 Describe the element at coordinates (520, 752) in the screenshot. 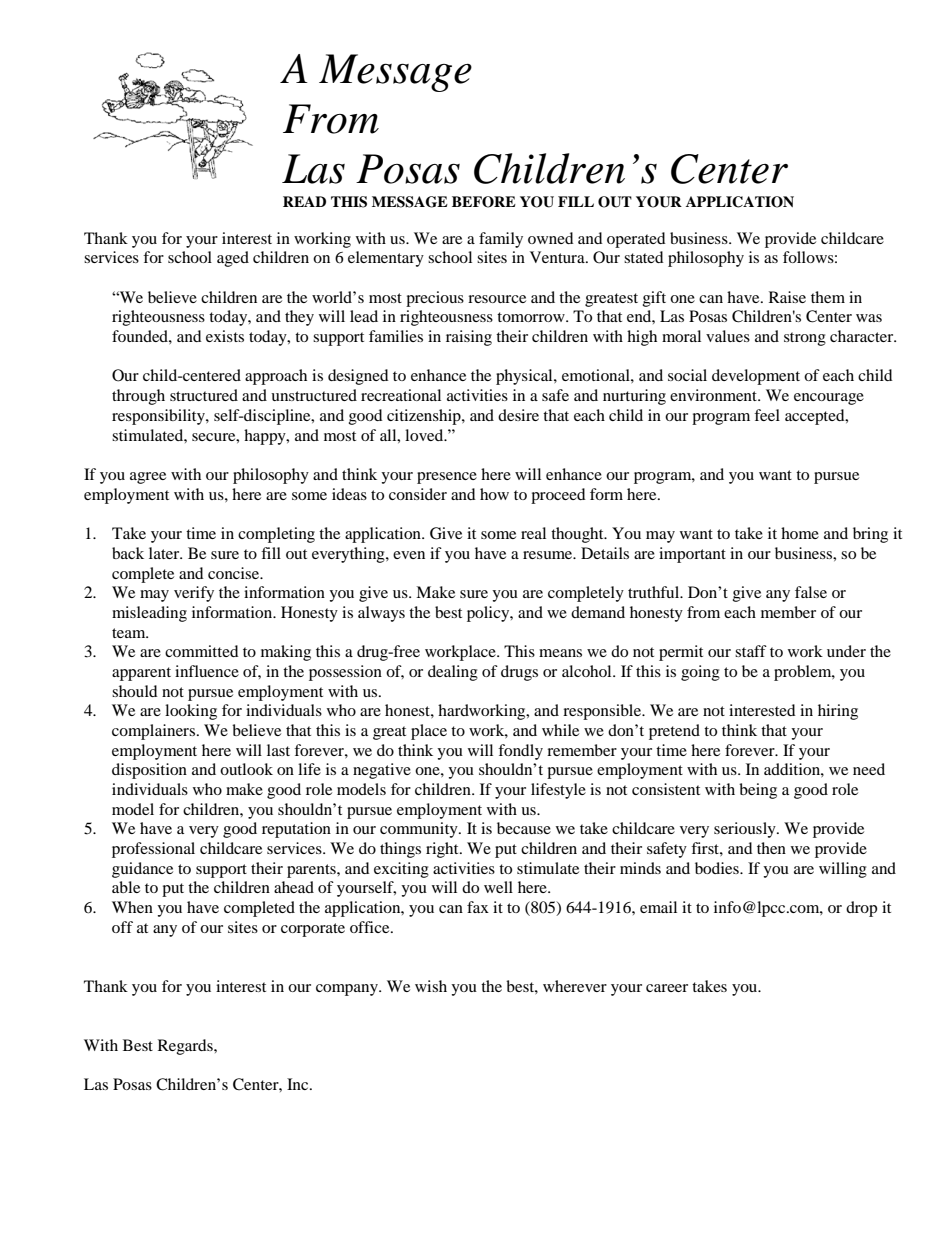

I see `fondly` at that location.
